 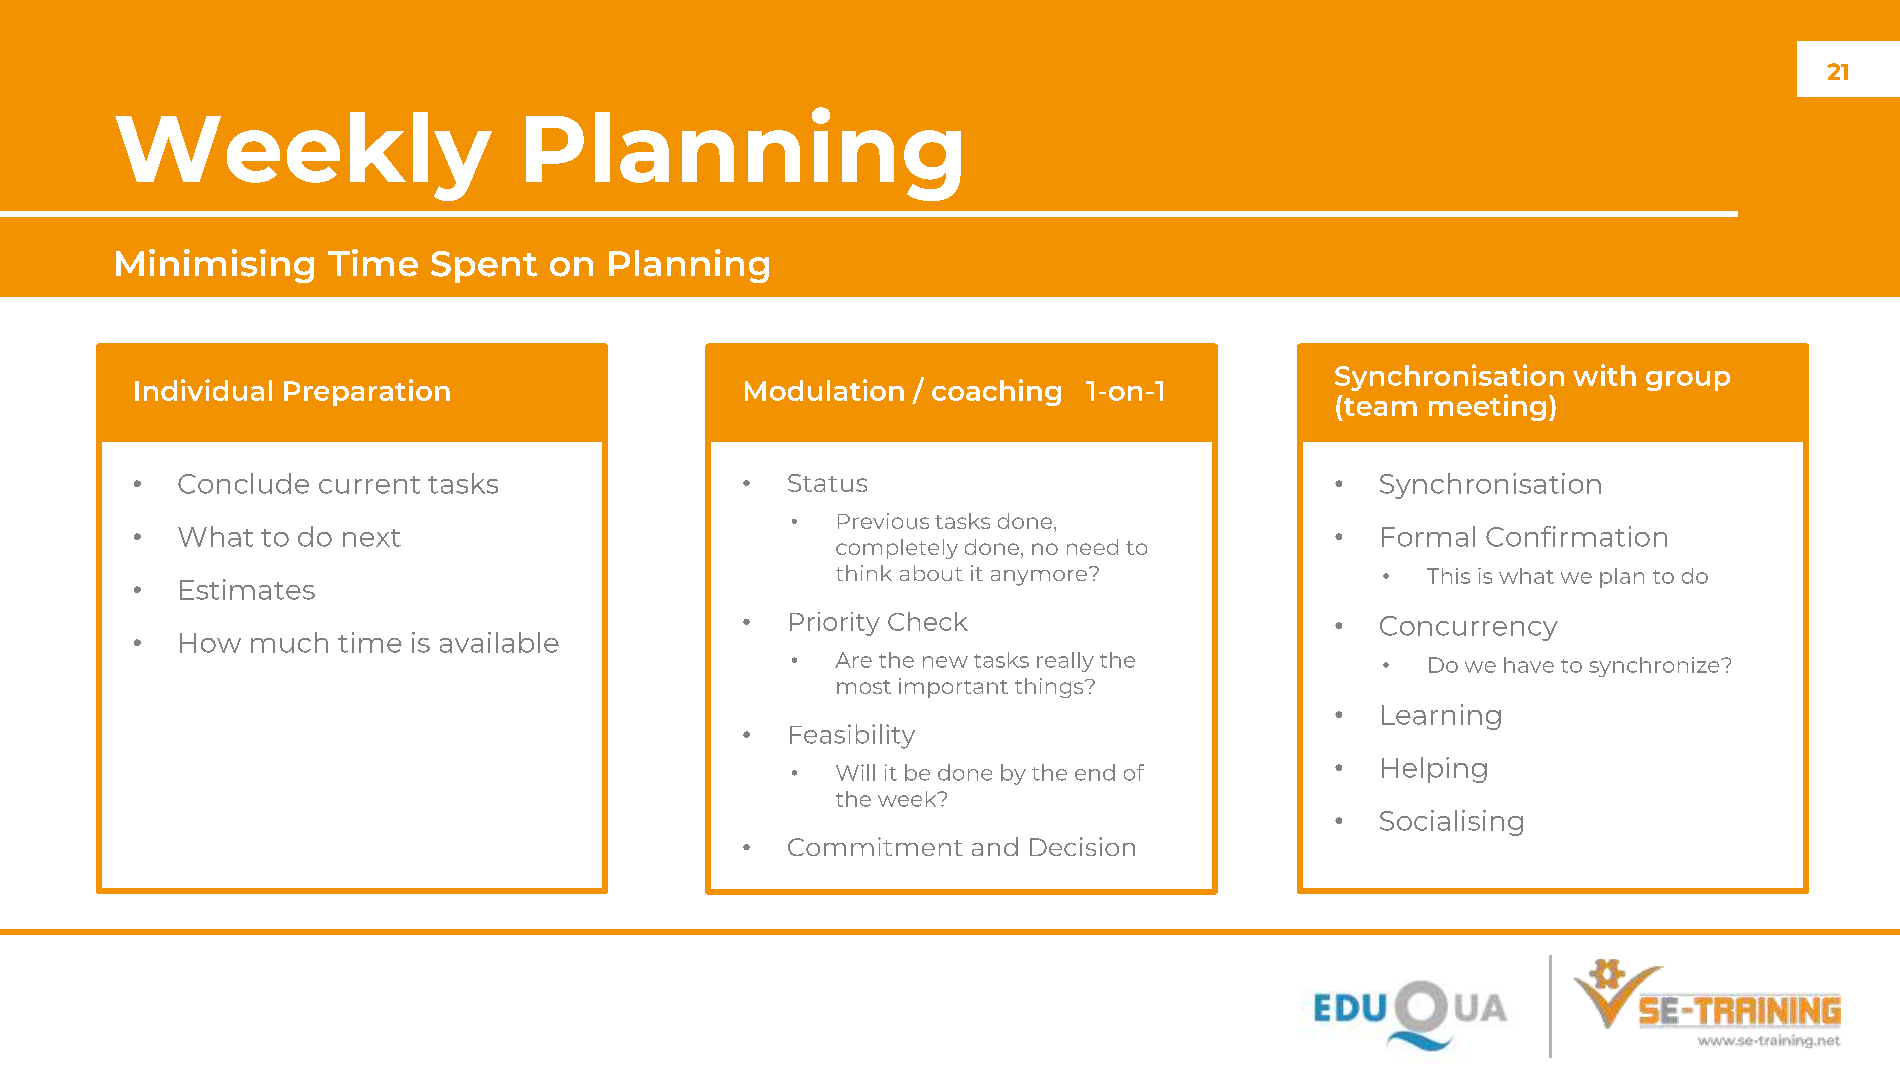 I want to click on This, so click(x=1448, y=576).
